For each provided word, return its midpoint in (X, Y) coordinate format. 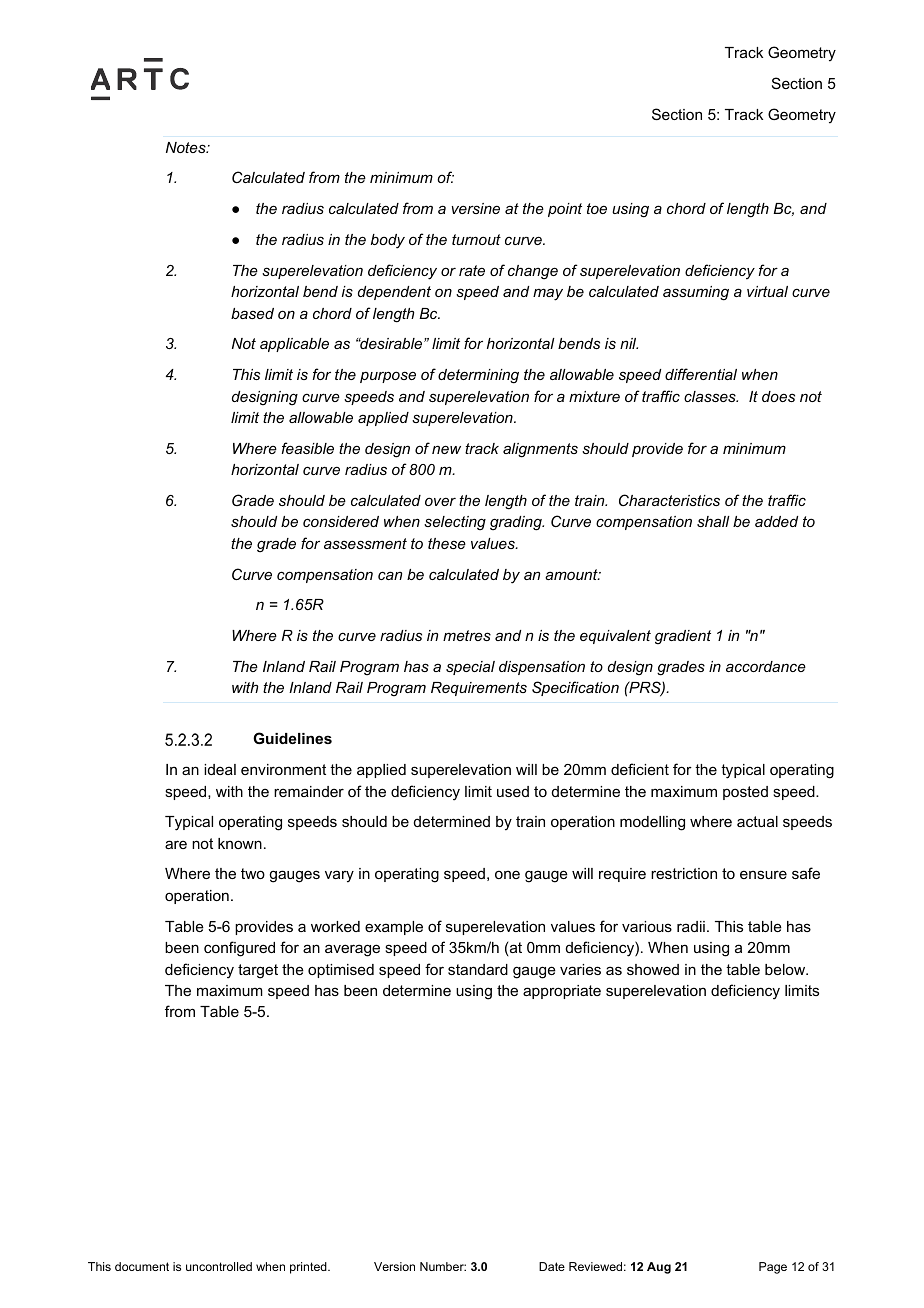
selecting (455, 523)
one (507, 874)
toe (597, 208)
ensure (763, 874)
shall (713, 521)
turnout (476, 239)
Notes (187, 147)
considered (341, 521)
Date (552, 1266)
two (253, 873)
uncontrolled (219, 1266)
